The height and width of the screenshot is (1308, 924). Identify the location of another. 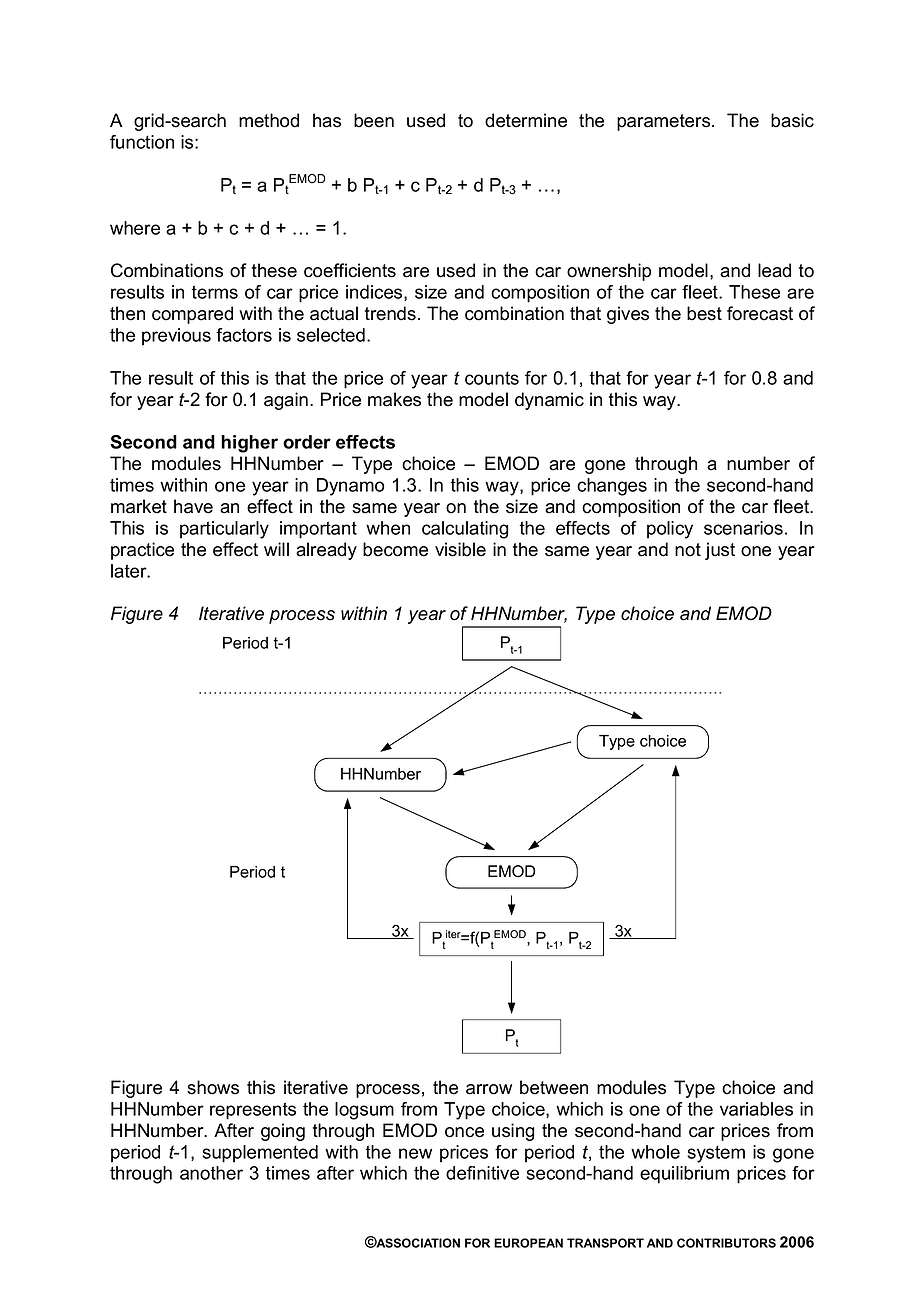
(211, 1173).
